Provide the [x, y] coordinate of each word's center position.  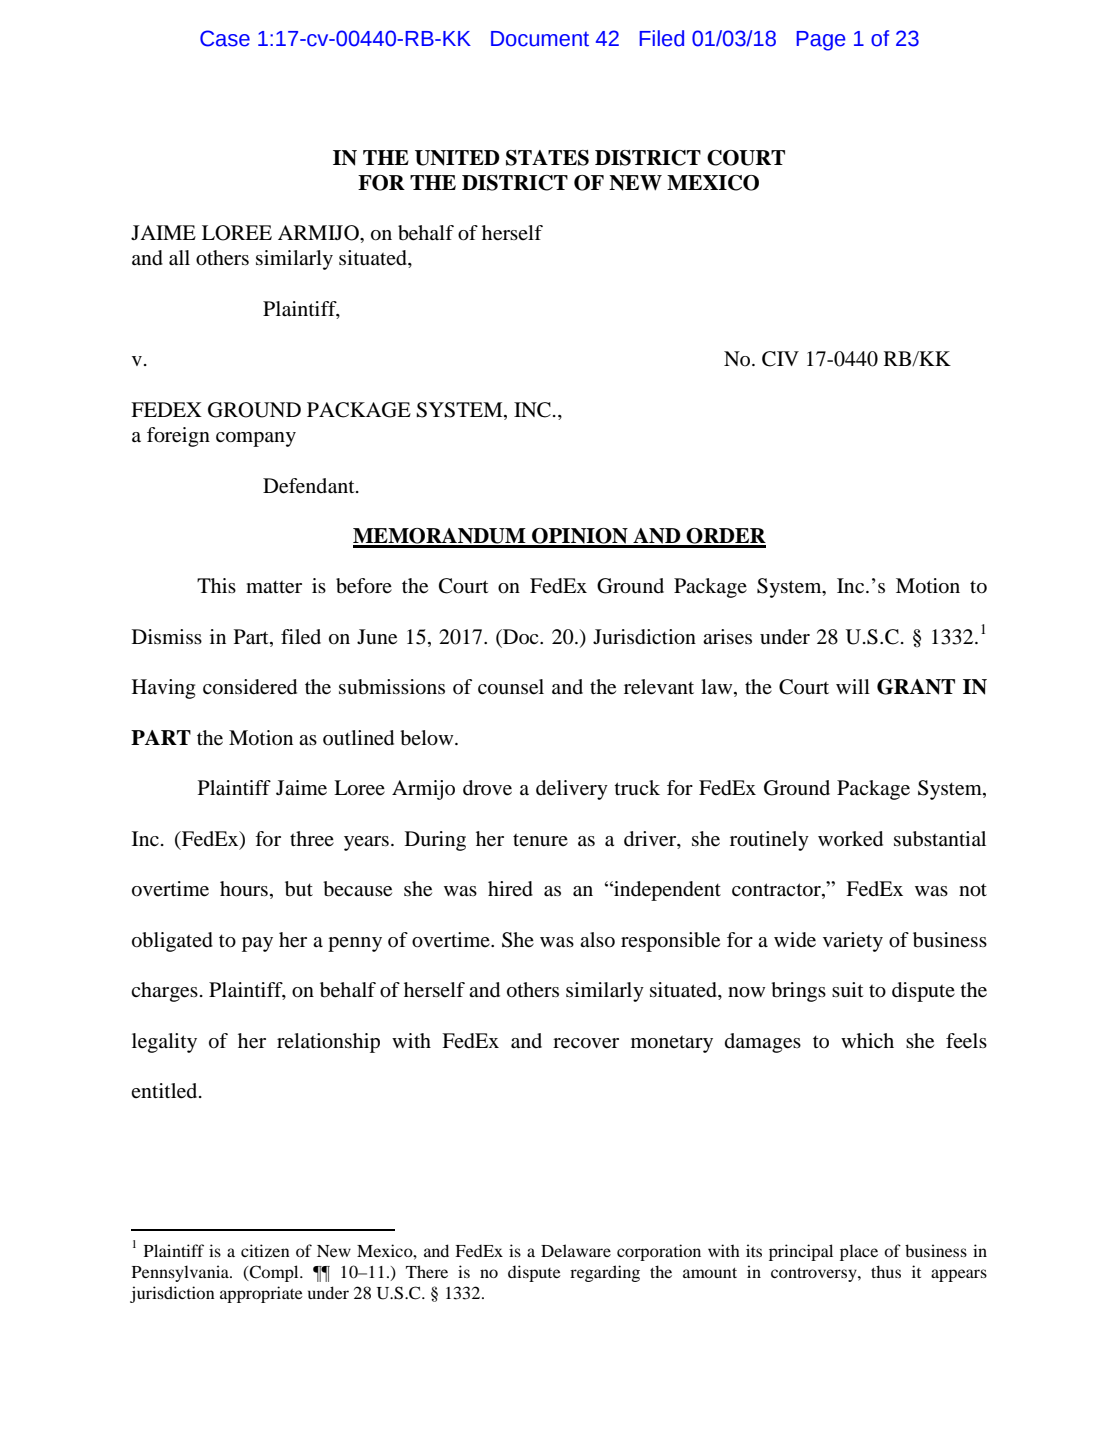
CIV [780, 359]
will [853, 686]
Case [225, 38]
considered [250, 687]
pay [257, 944]
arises [727, 637]
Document [540, 39]
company [256, 439]
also [597, 940]
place [859, 1252]
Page [821, 41]
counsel [511, 687]
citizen [265, 1250]
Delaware [576, 1250]
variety [853, 942]
